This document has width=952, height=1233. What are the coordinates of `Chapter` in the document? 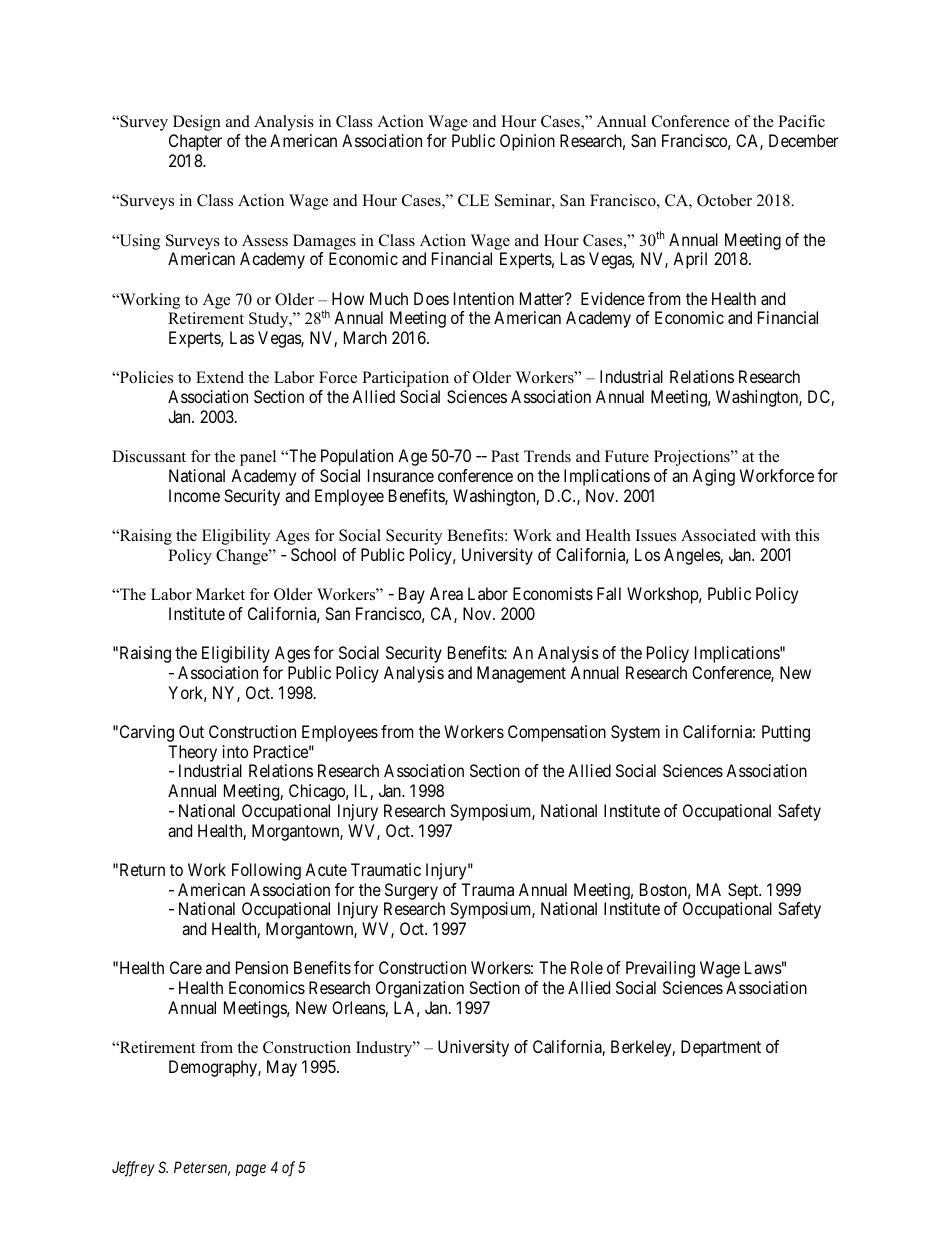 It's located at (195, 142).
